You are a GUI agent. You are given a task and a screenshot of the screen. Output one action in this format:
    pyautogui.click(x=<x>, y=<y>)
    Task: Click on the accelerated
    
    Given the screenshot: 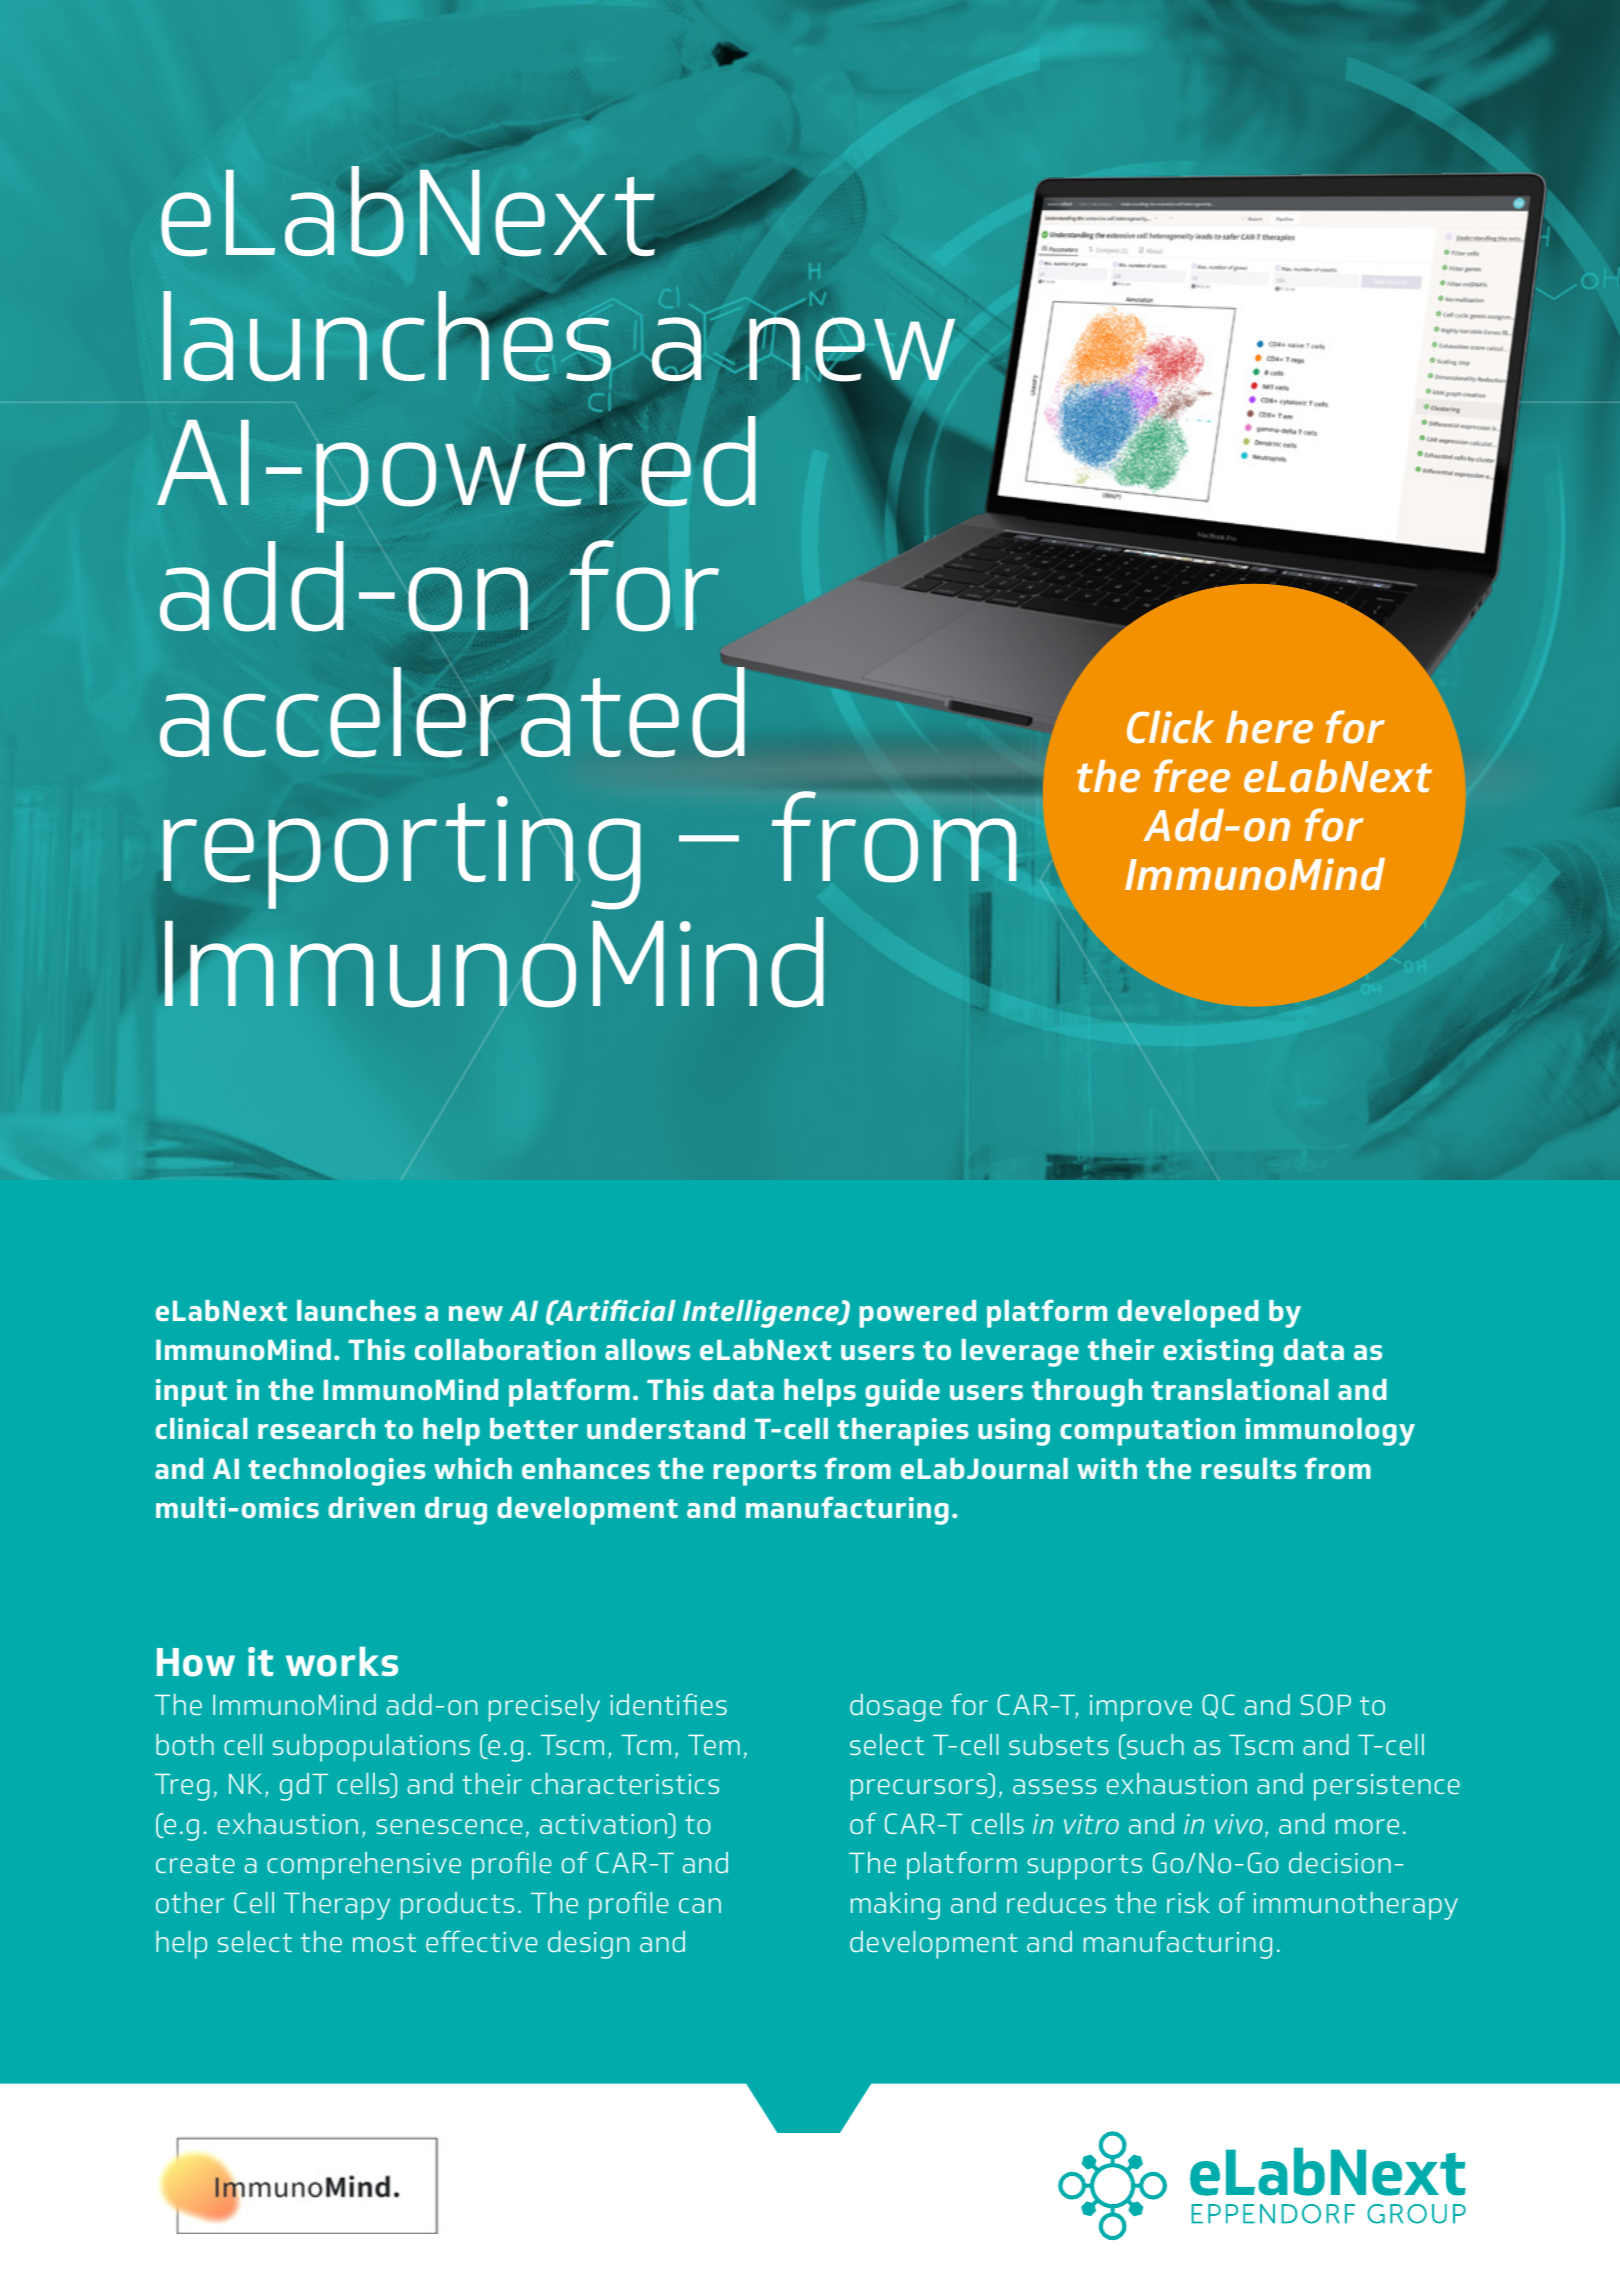 What is the action you would take?
    pyautogui.click(x=452, y=712)
